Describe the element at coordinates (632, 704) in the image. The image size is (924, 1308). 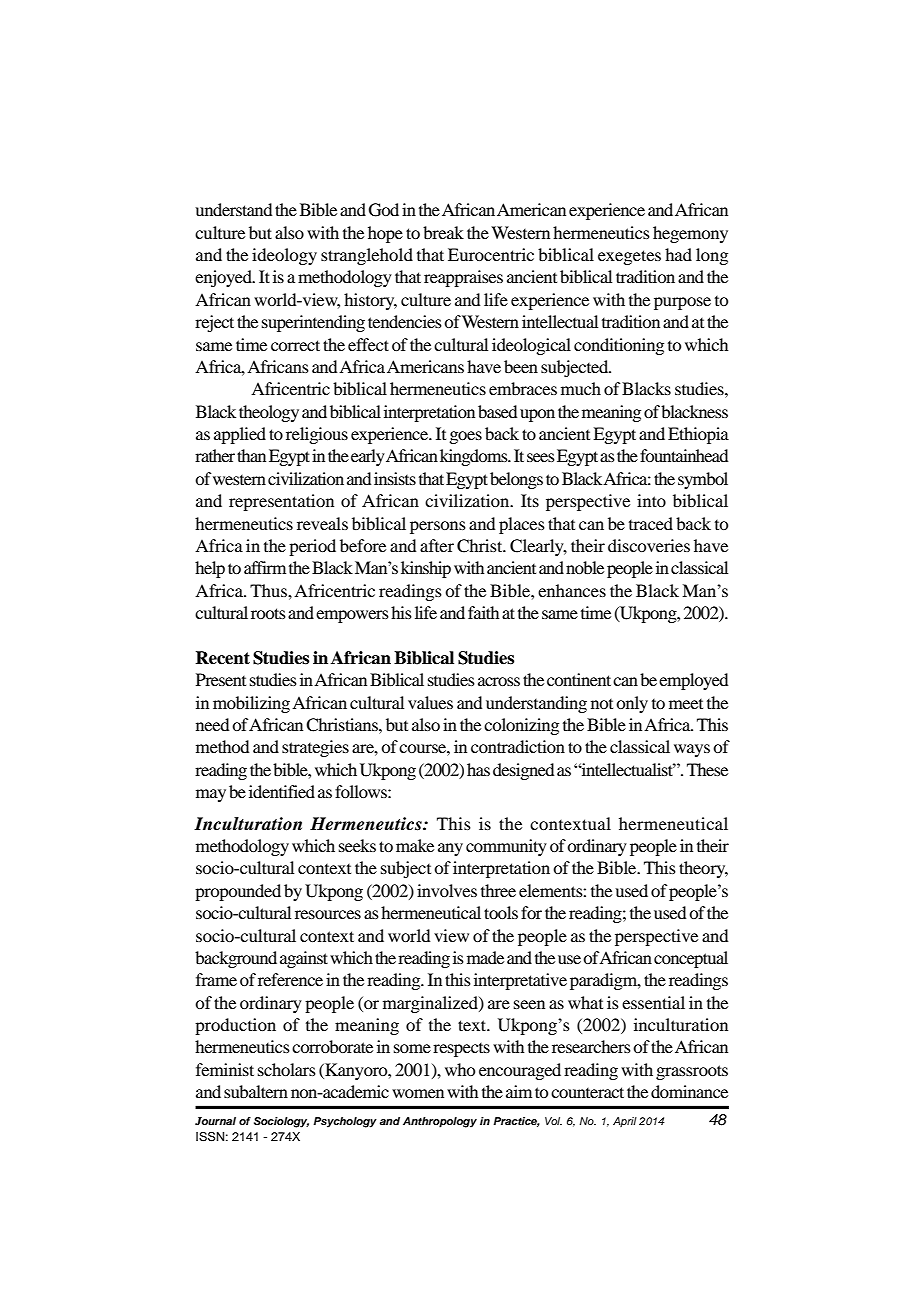
I see `only` at that location.
